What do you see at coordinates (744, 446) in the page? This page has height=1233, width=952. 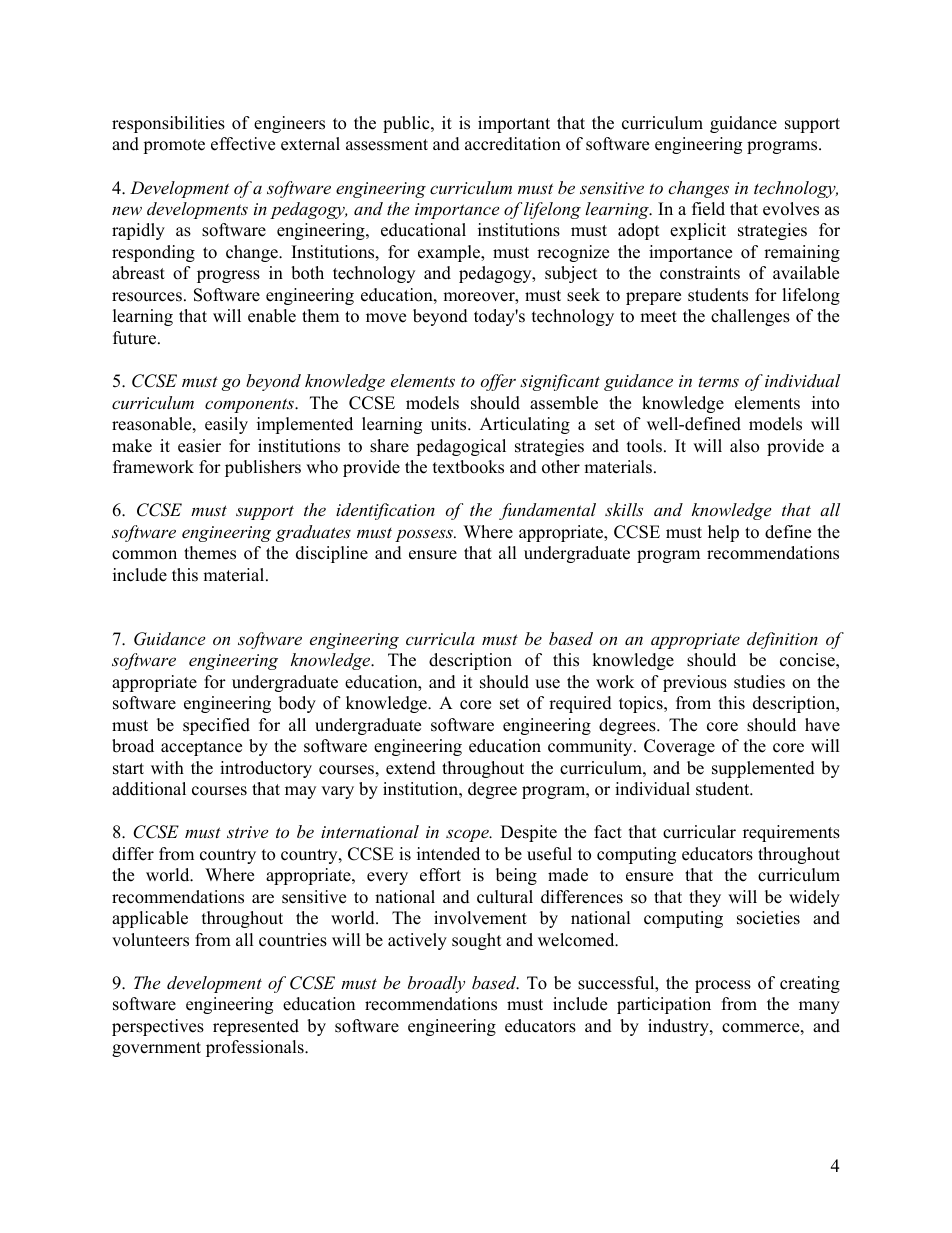 I see `also` at bounding box center [744, 446].
